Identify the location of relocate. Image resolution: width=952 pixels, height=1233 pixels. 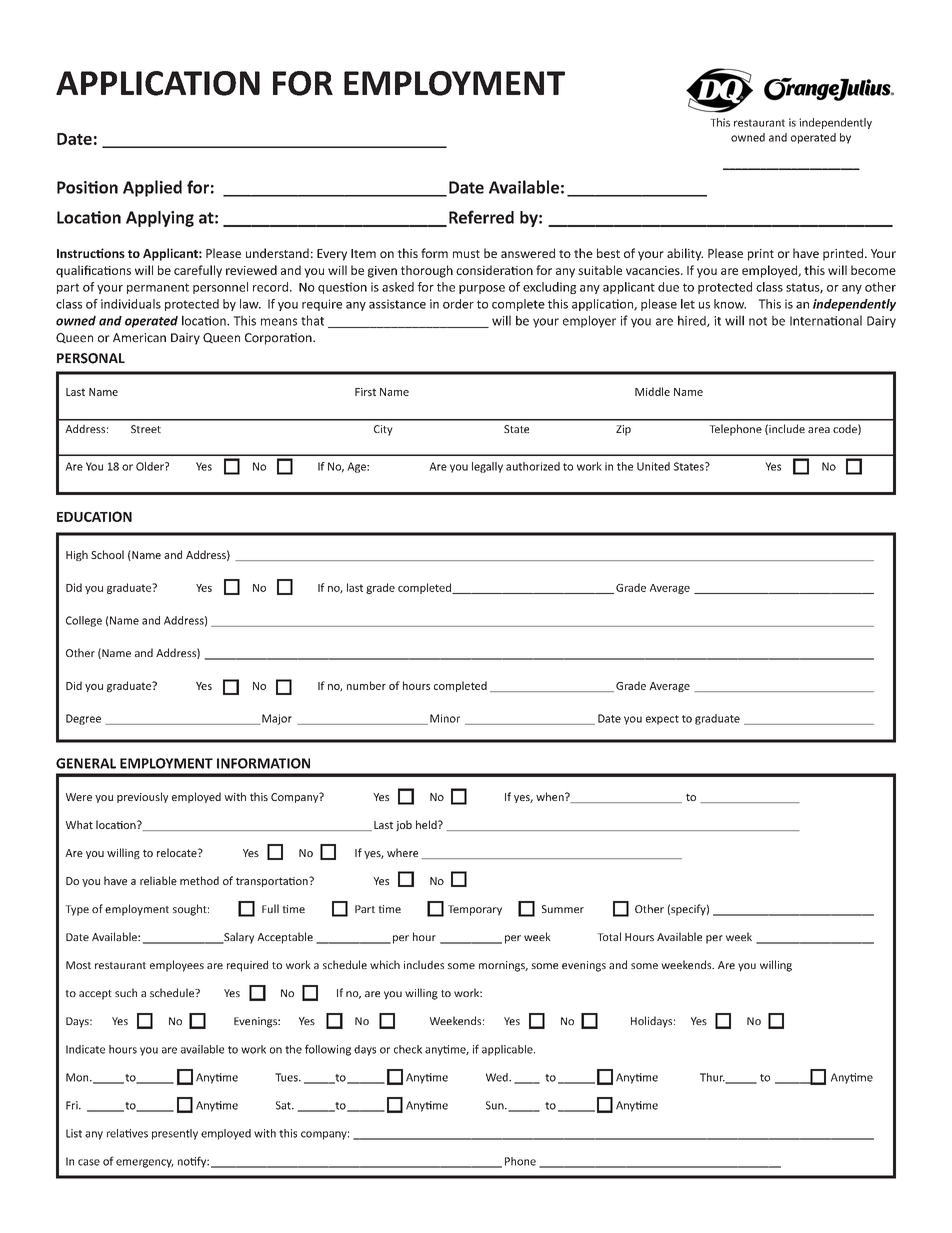
(178, 852).
